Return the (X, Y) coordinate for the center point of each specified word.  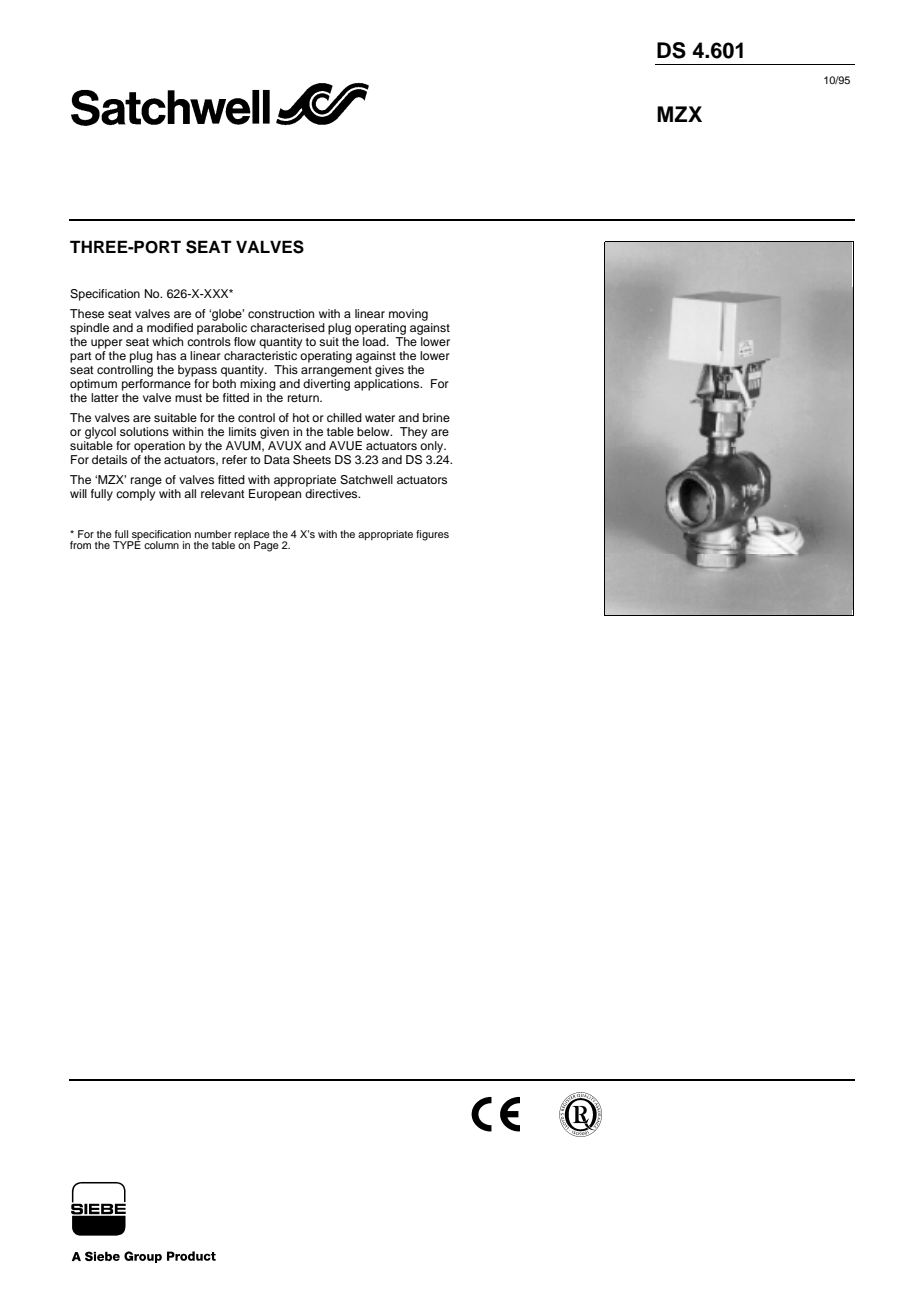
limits (242, 431)
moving (408, 315)
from (80, 545)
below (374, 431)
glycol (100, 433)
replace (252, 536)
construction (281, 313)
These (87, 313)
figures (432, 535)
